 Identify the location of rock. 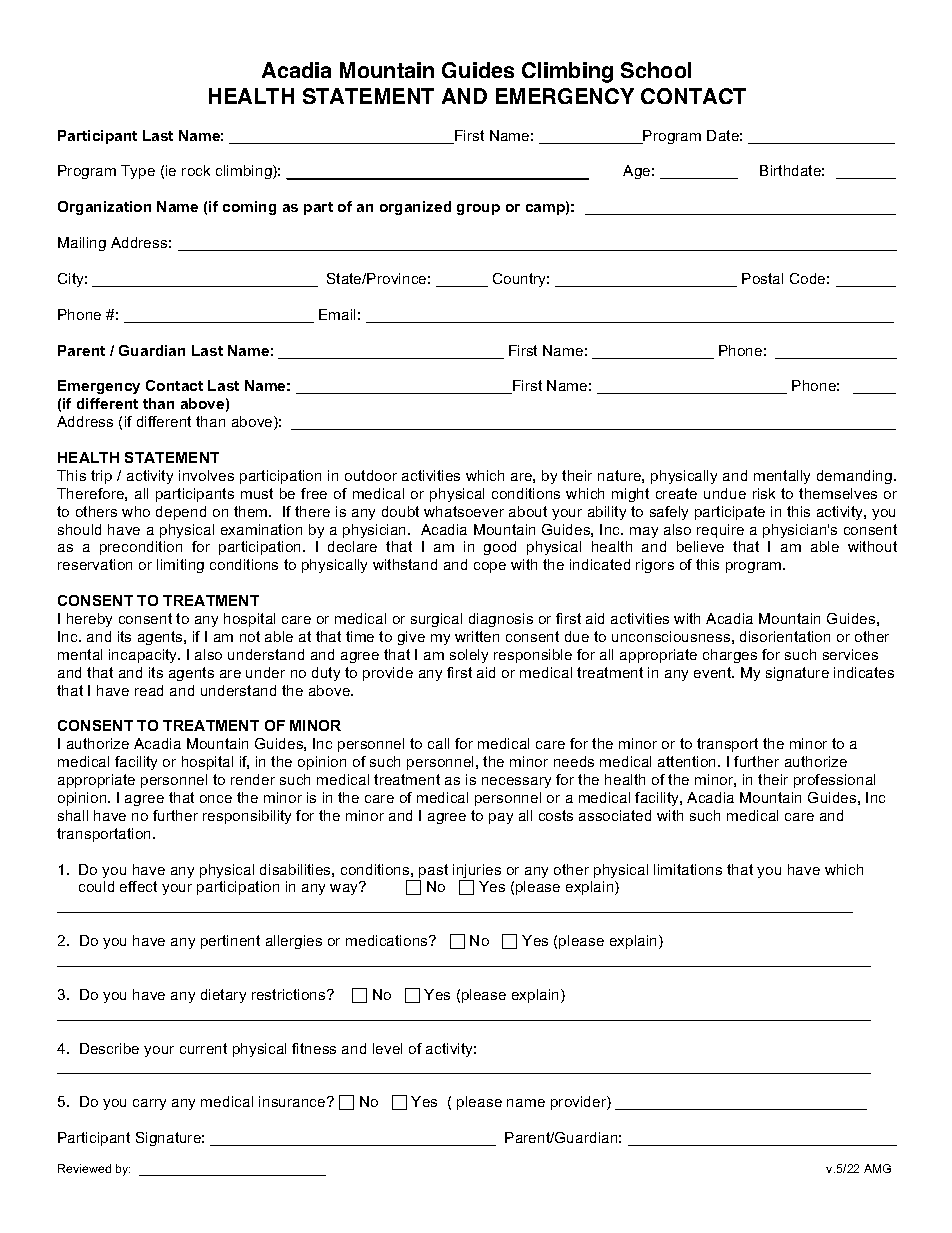
(196, 170).
